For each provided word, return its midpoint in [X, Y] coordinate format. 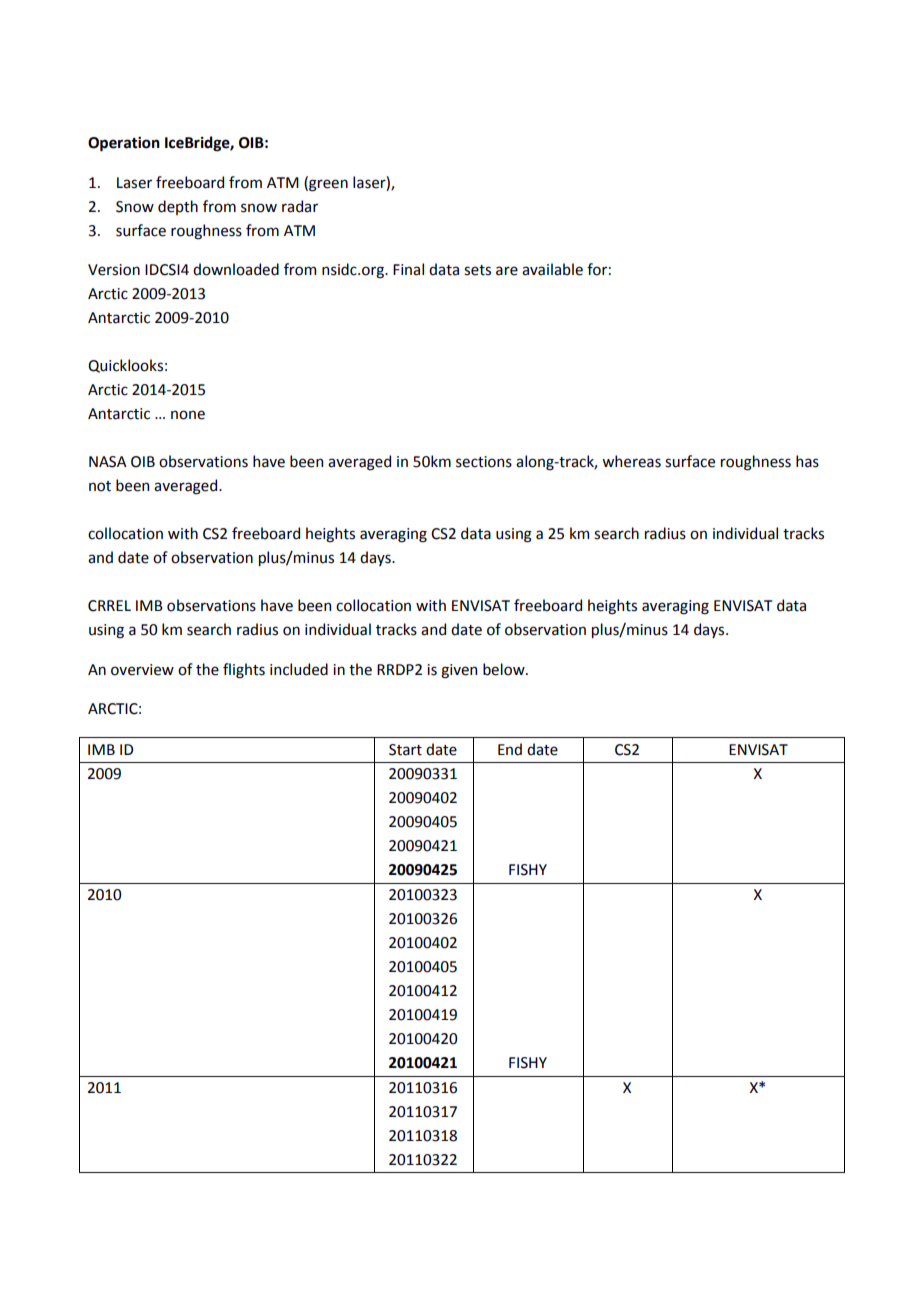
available [552, 269]
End [510, 749]
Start [405, 750]
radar [300, 206]
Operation [124, 144]
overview [142, 670]
